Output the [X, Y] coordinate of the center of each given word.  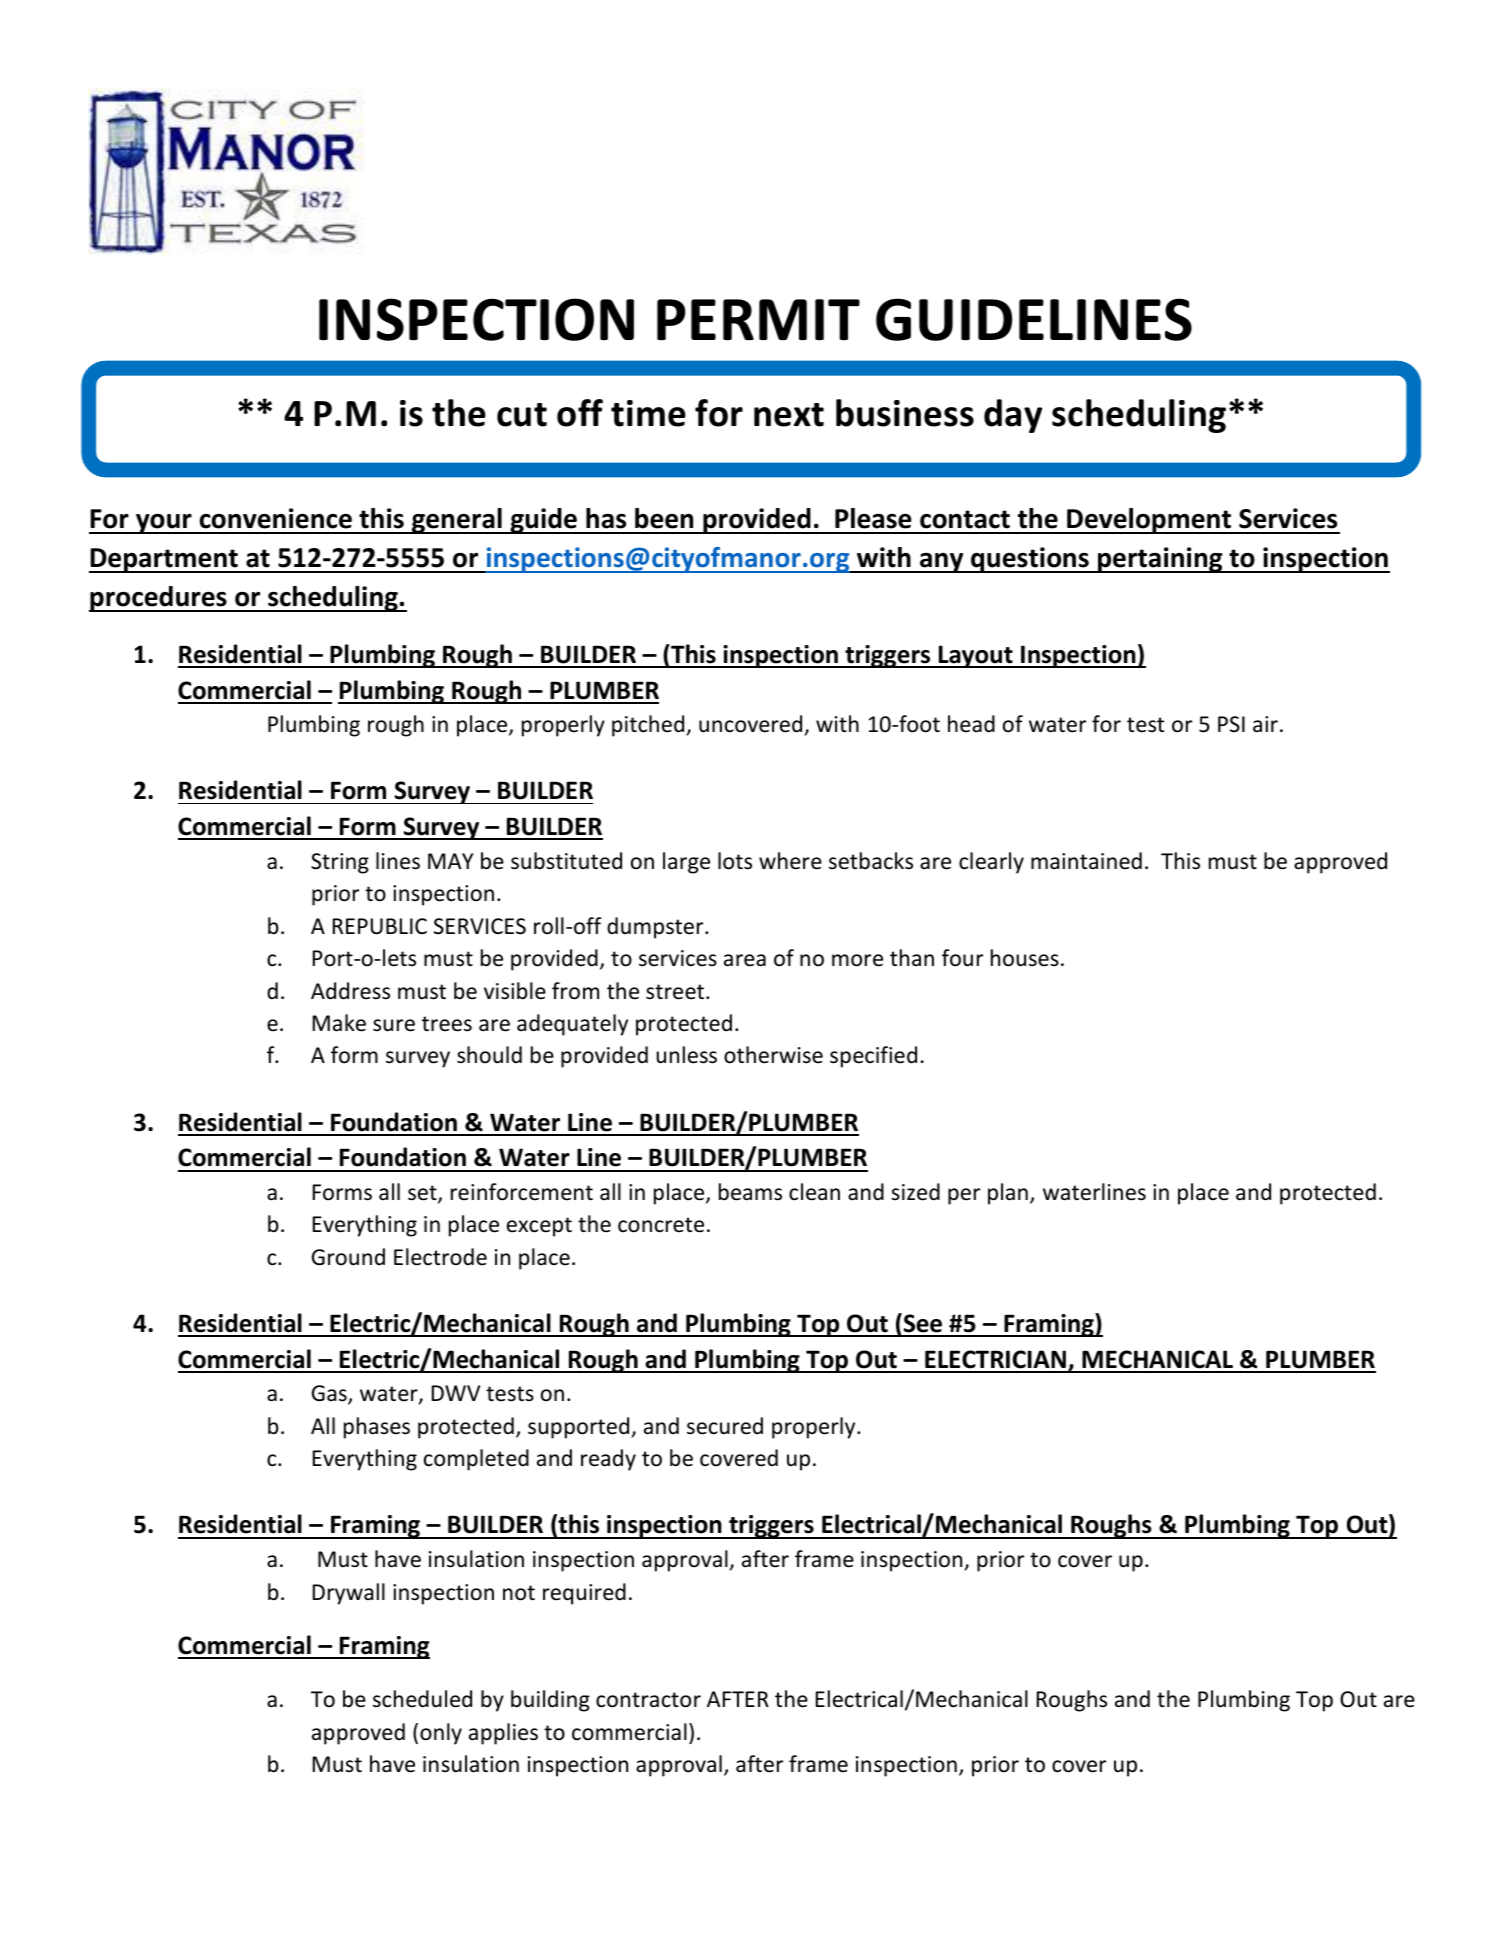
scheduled [422, 1699]
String [340, 863]
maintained [1086, 861]
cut [522, 415]
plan [1008, 1194]
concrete [661, 1225]
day [1013, 416]
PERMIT [758, 319]
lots [735, 861]
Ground [348, 1257]
